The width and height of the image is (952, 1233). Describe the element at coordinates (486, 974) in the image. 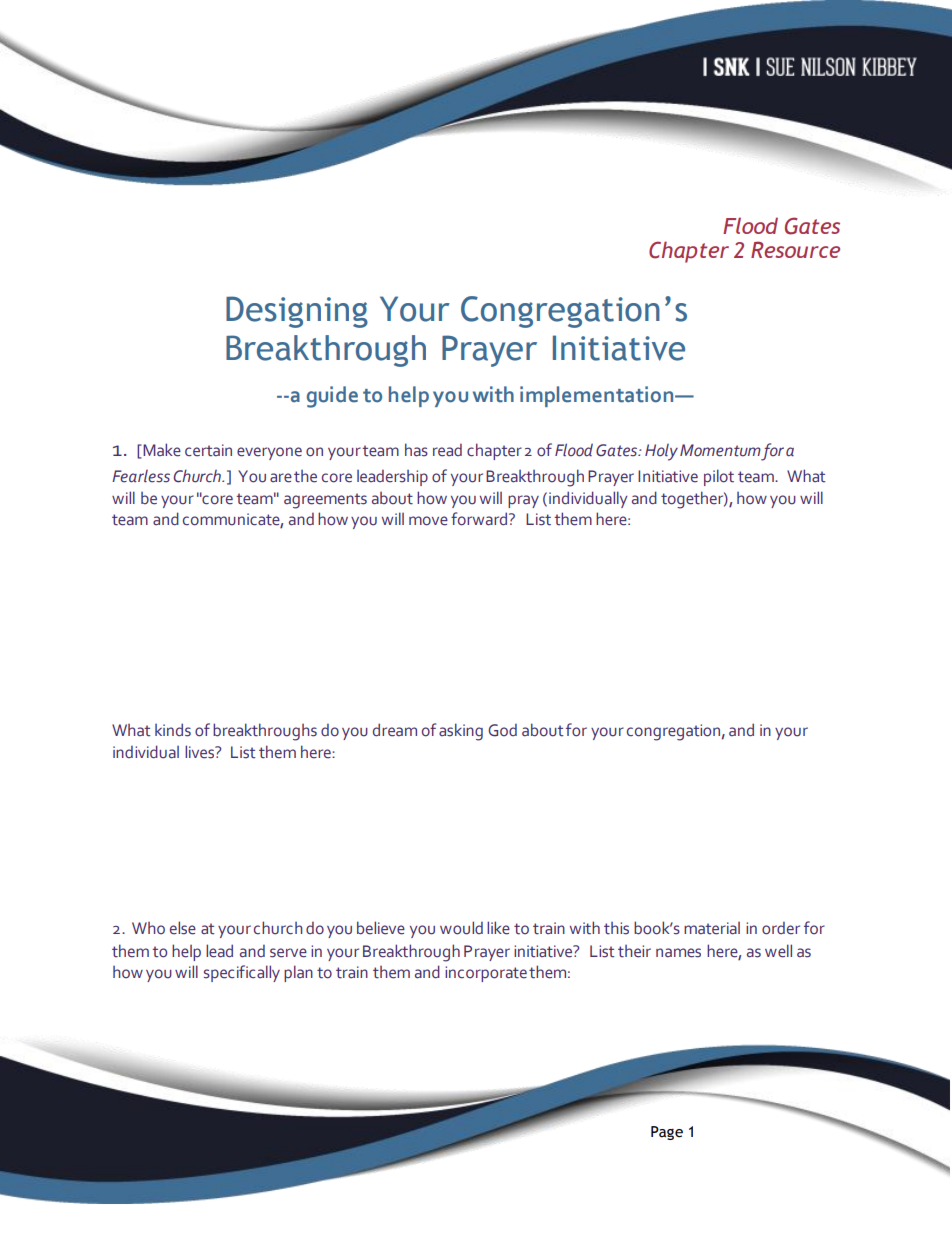

I see `incorporate` at that location.
